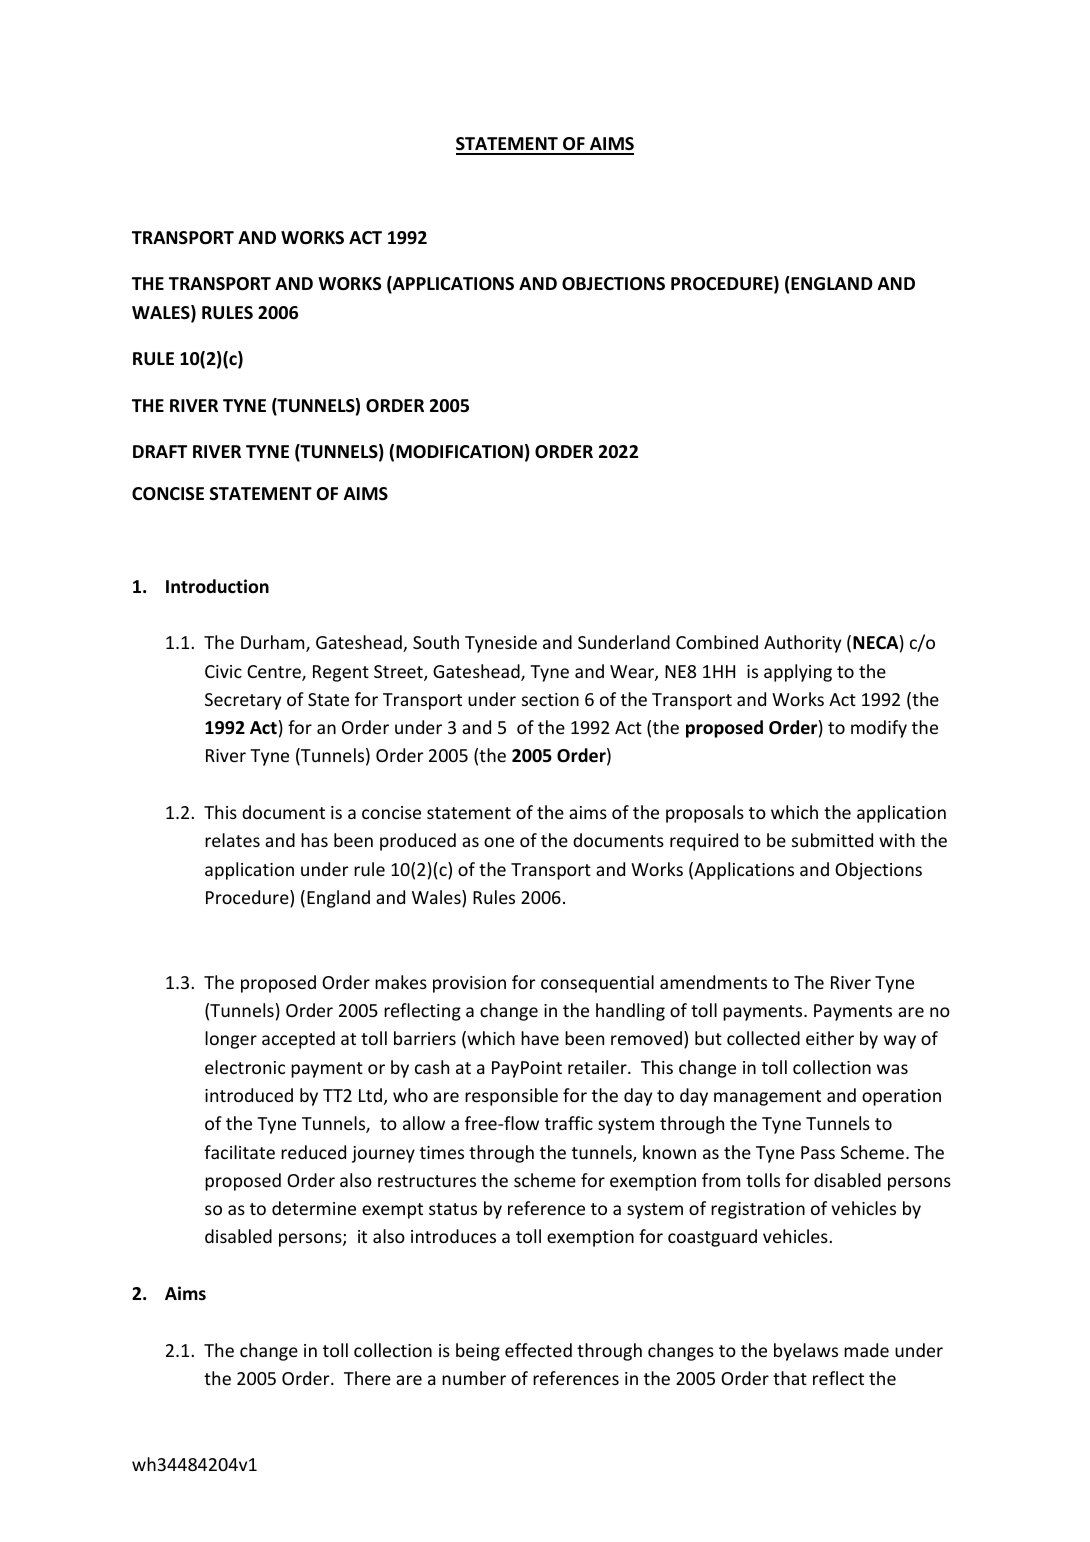 The width and height of the page is (1090, 1542). Describe the element at coordinates (232, 840) in the page. I see `relates` at that location.
